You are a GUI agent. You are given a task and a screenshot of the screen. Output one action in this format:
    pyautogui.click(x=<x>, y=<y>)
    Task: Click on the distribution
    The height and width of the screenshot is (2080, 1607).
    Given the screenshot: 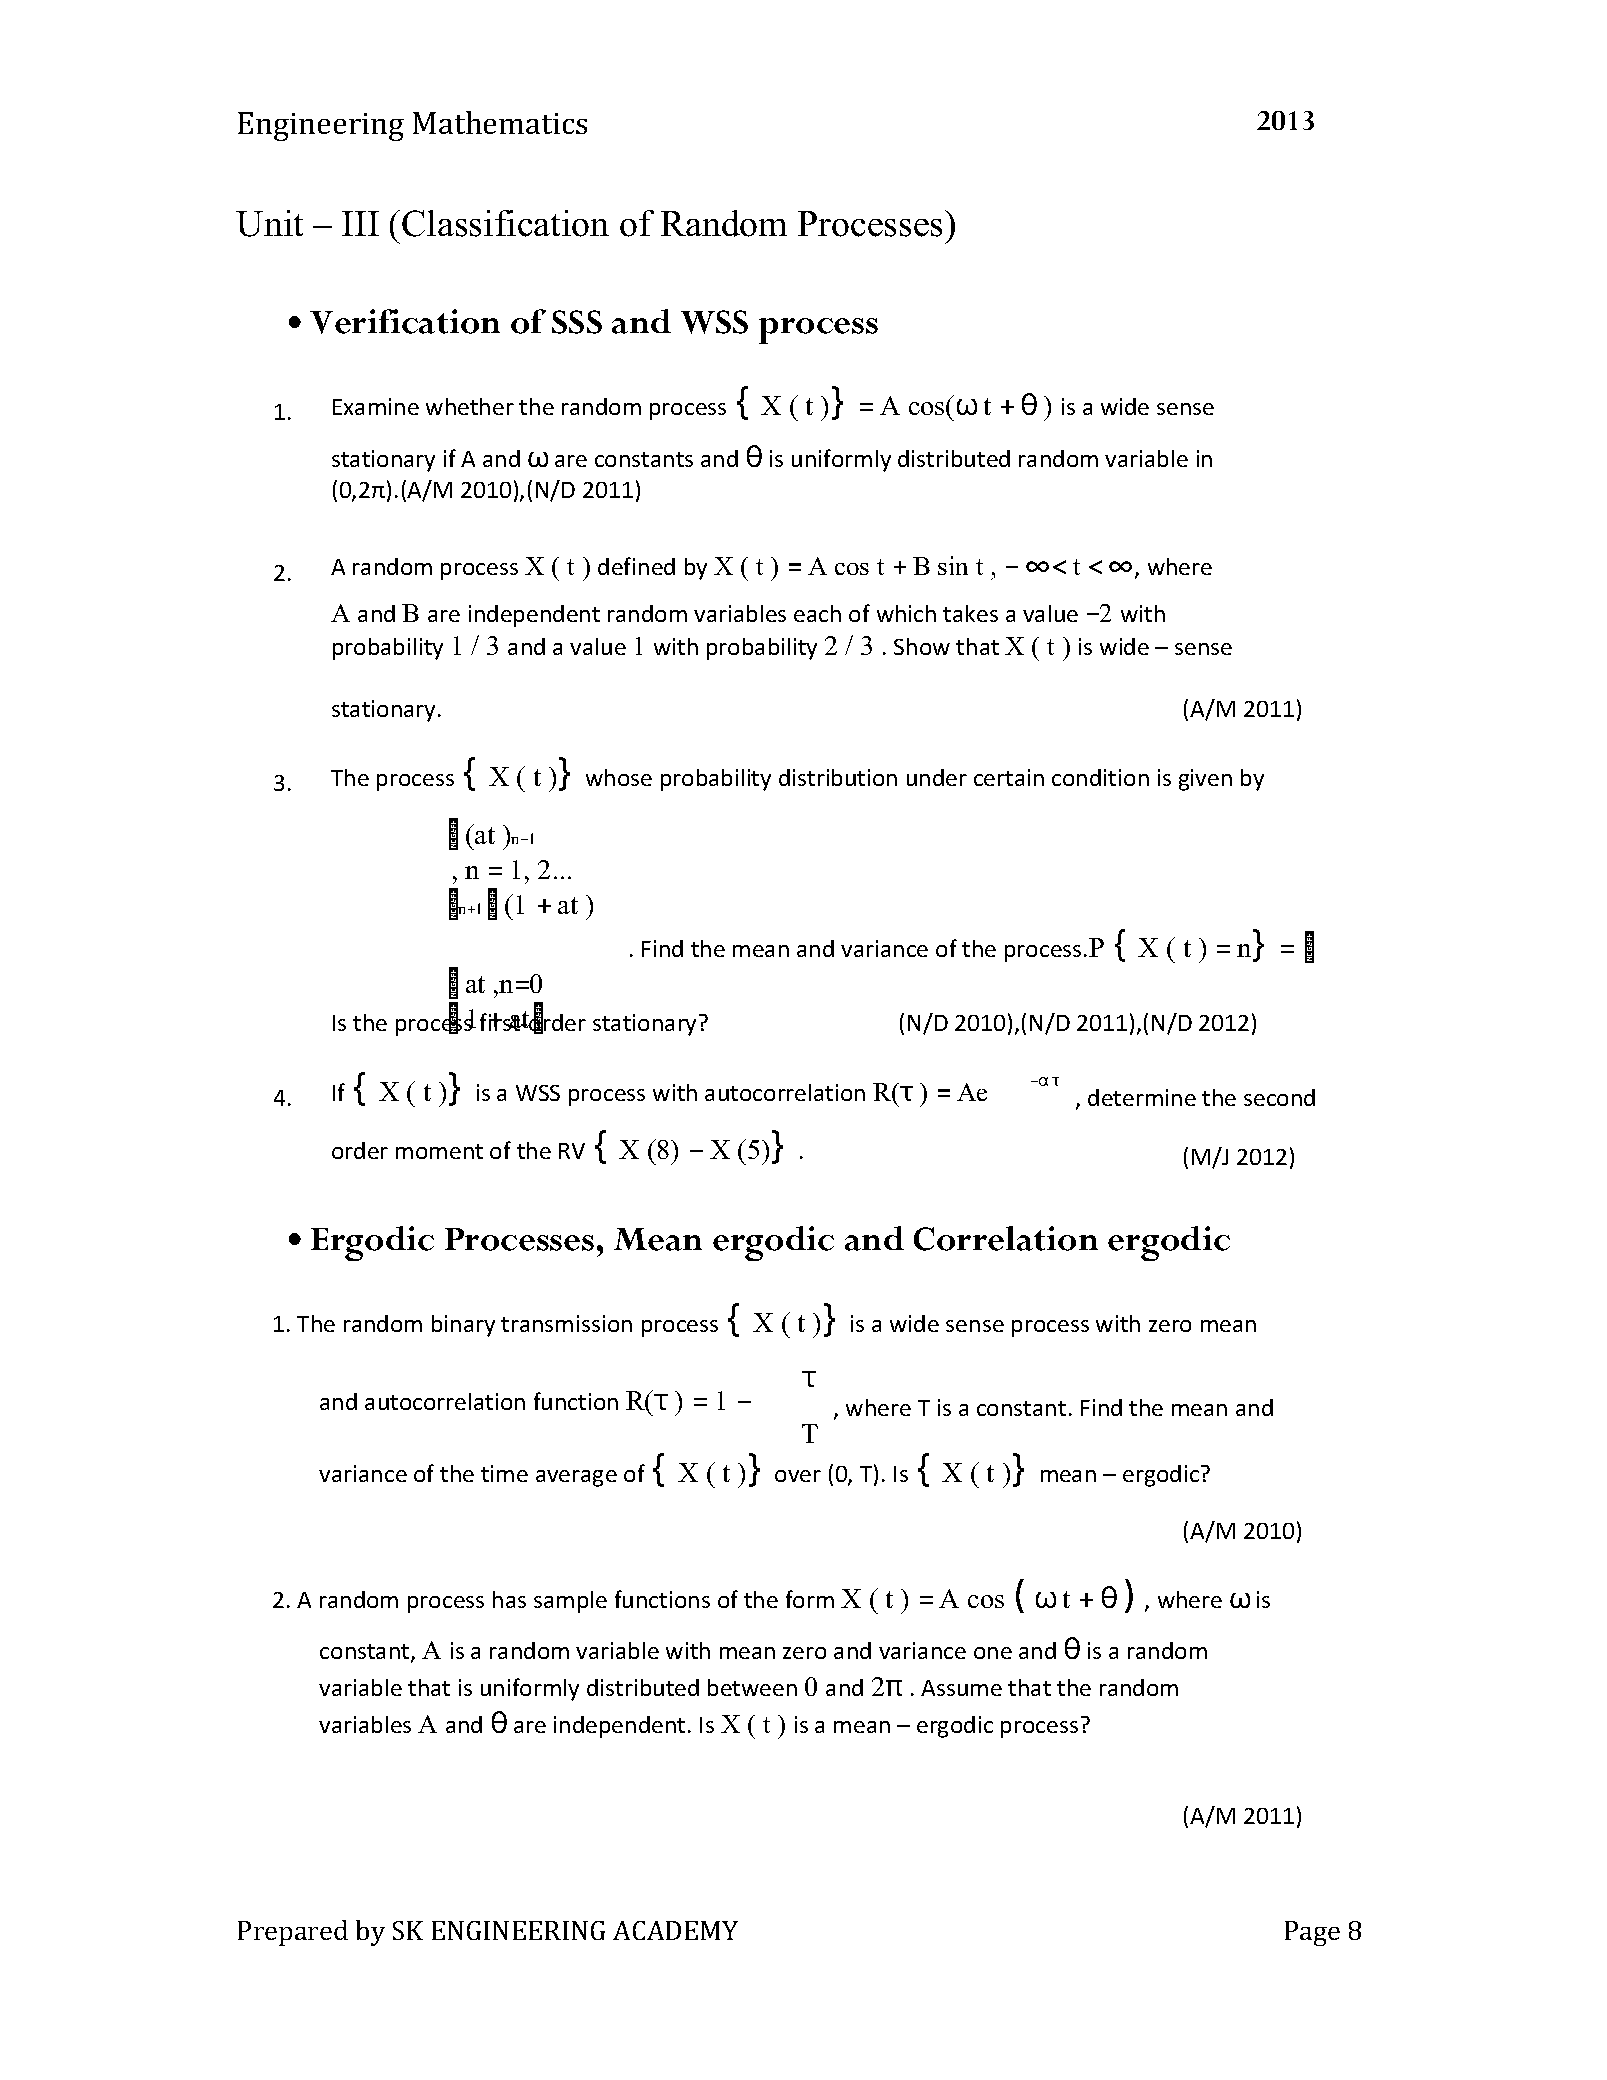 What is the action you would take?
    pyautogui.click(x=838, y=777)
